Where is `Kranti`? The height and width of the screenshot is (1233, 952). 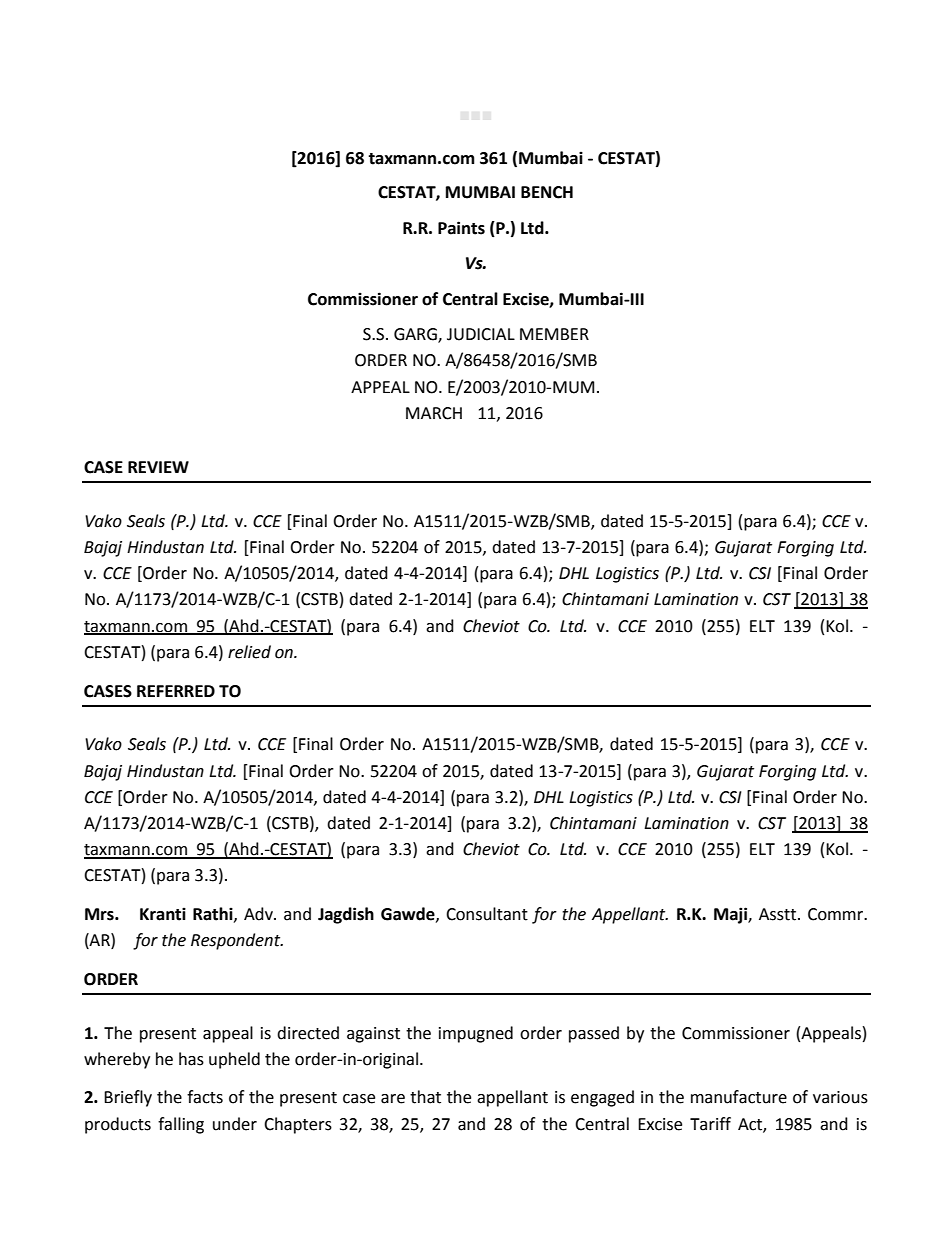
Kranti is located at coordinates (163, 914).
